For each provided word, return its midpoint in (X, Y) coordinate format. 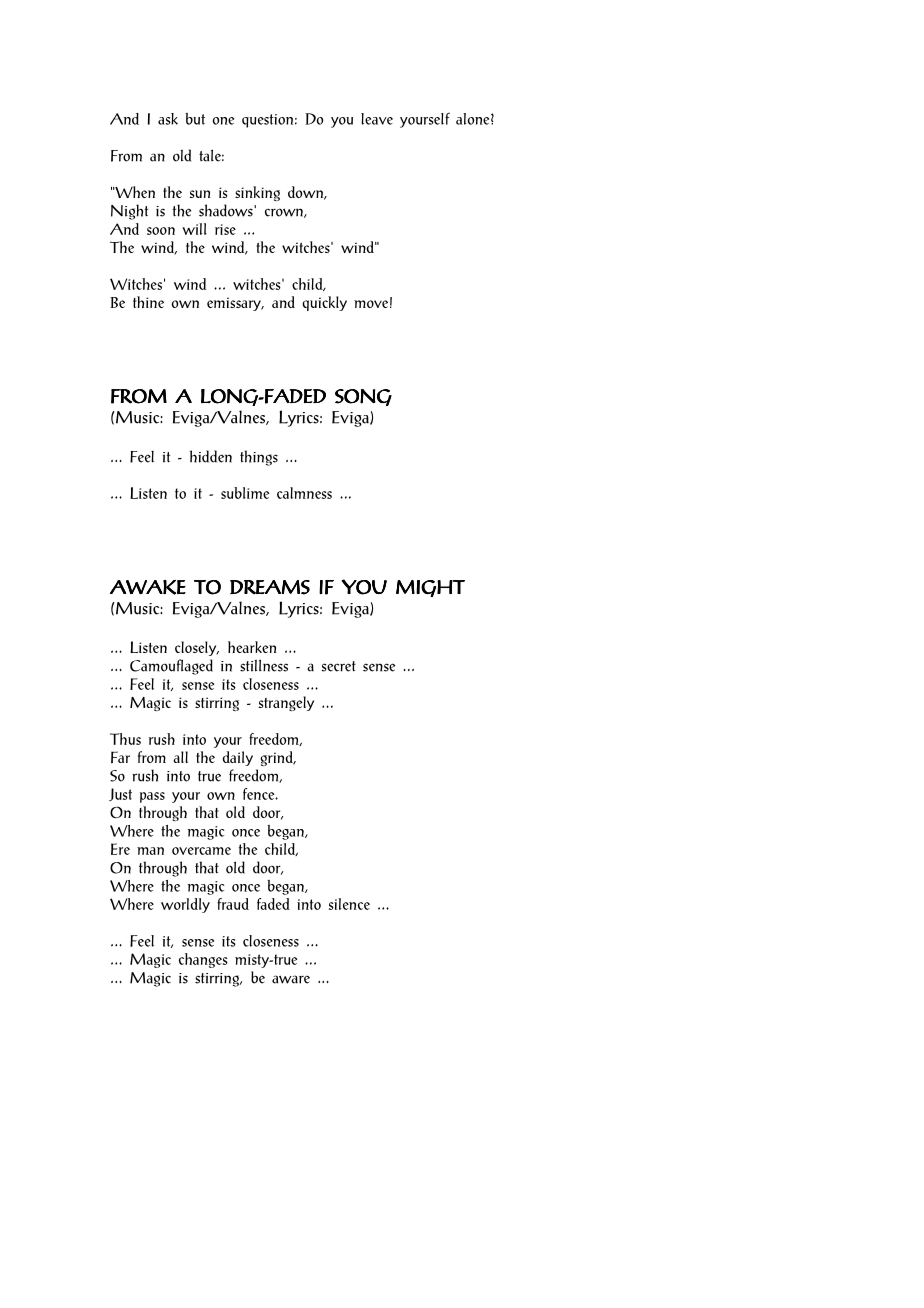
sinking (257, 193)
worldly (185, 905)
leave (377, 119)
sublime (245, 493)
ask (168, 119)
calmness (304, 493)
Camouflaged (171, 667)
